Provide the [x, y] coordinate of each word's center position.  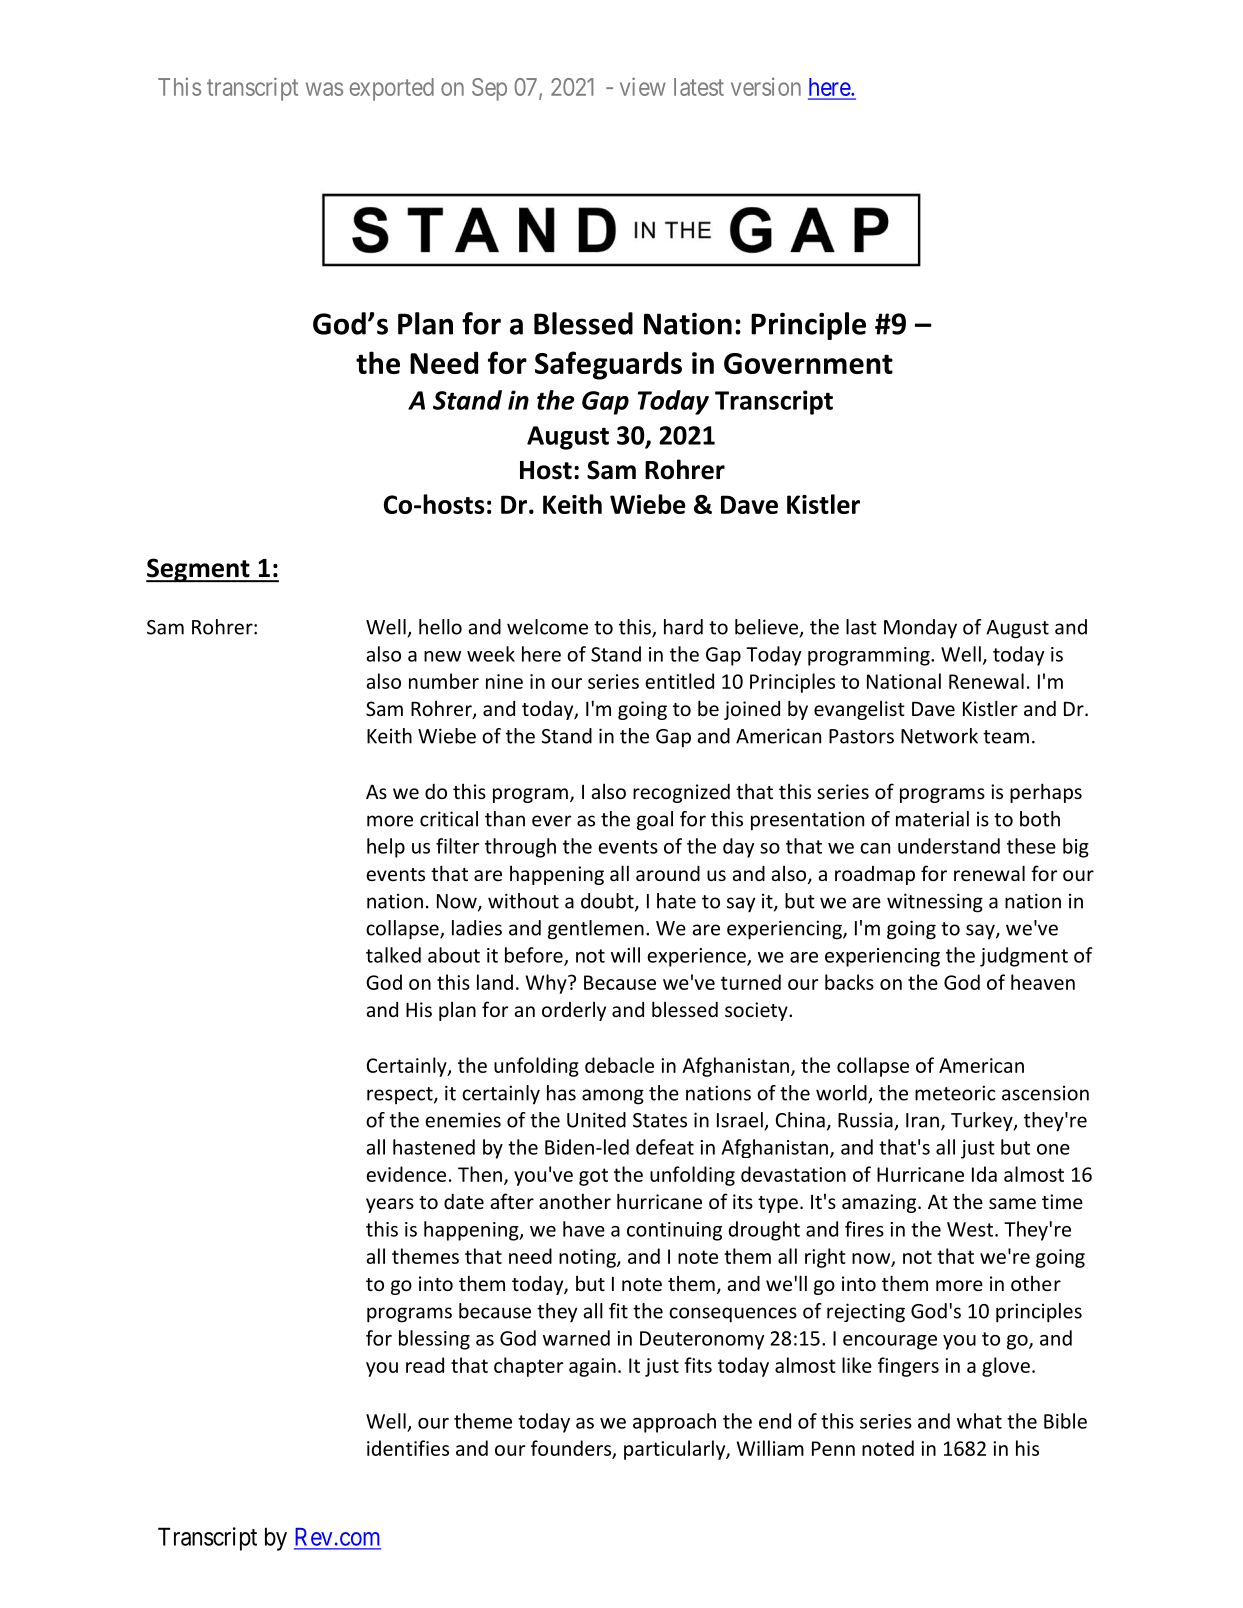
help [386, 848]
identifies [408, 1448]
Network [939, 736]
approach [674, 1423]
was [324, 89]
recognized [681, 793]
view [643, 86]
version [766, 86]
